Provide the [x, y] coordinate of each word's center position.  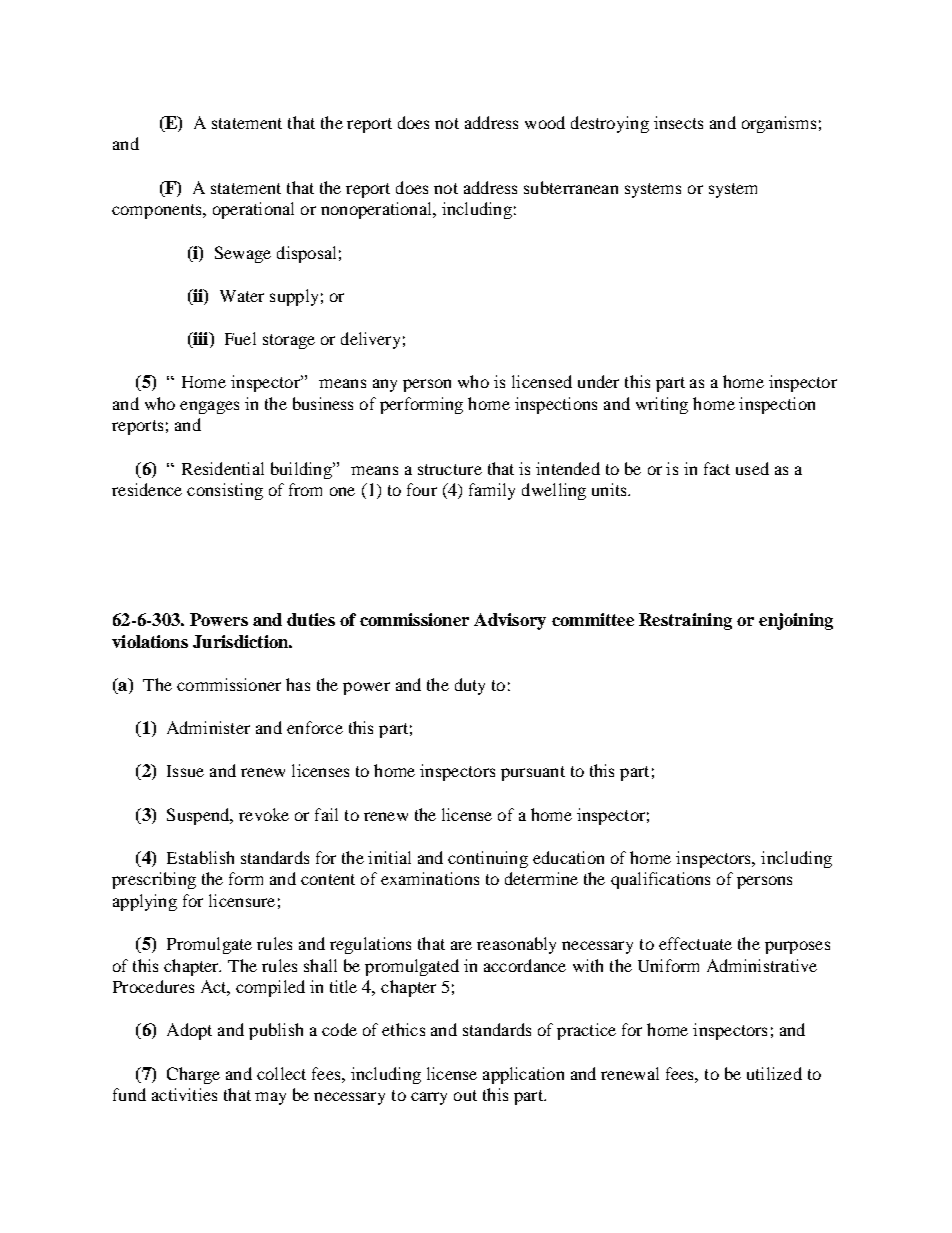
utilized [774, 1073]
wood [545, 122]
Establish [200, 857]
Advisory [510, 621]
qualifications [660, 880]
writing [662, 405]
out [465, 1095]
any [385, 385]
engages [209, 407]
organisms [779, 124]
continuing [488, 859]
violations [150, 641]
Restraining [685, 621]
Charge [193, 1075]
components [158, 211]
